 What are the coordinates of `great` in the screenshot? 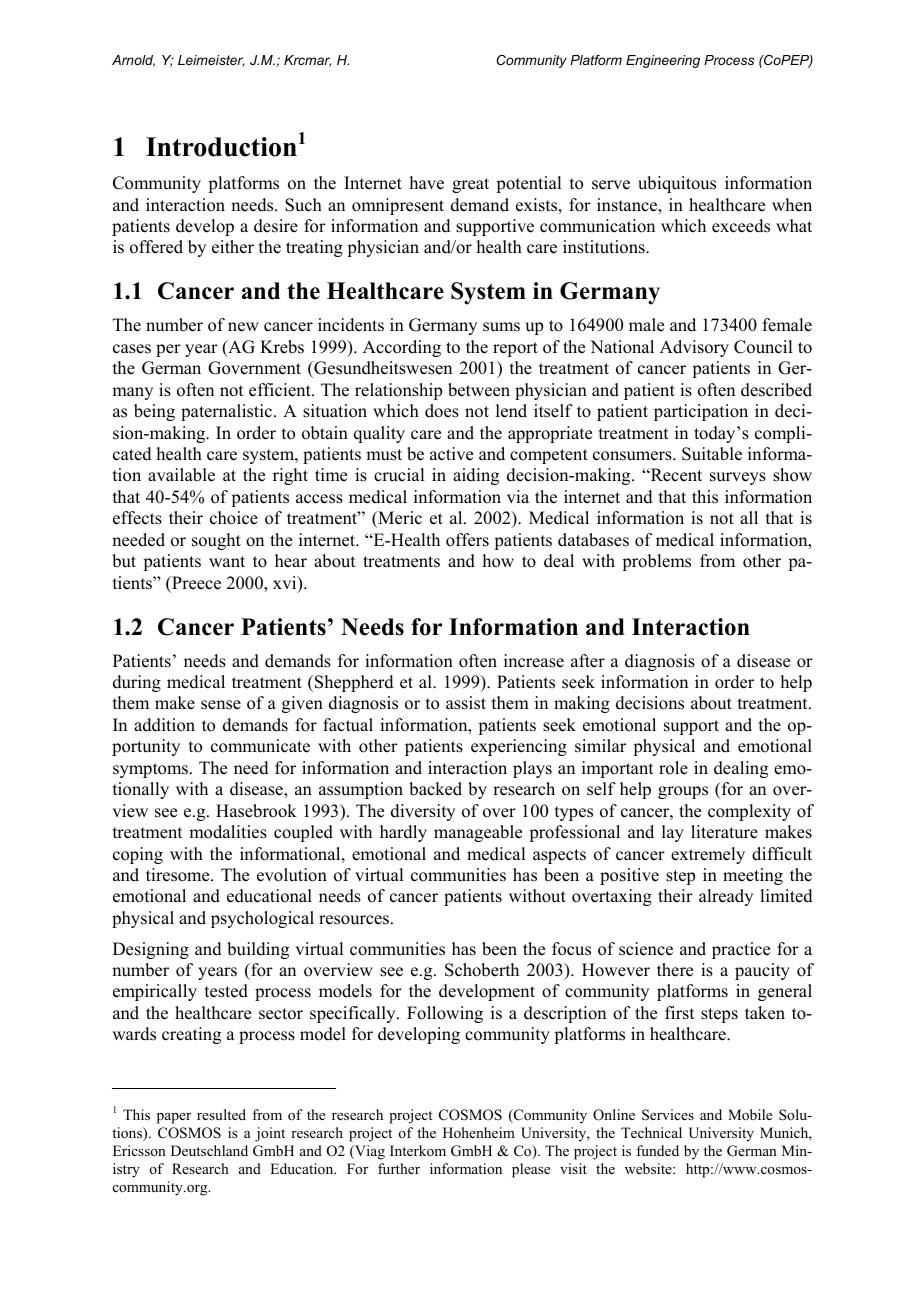 It's located at (470, 185).
